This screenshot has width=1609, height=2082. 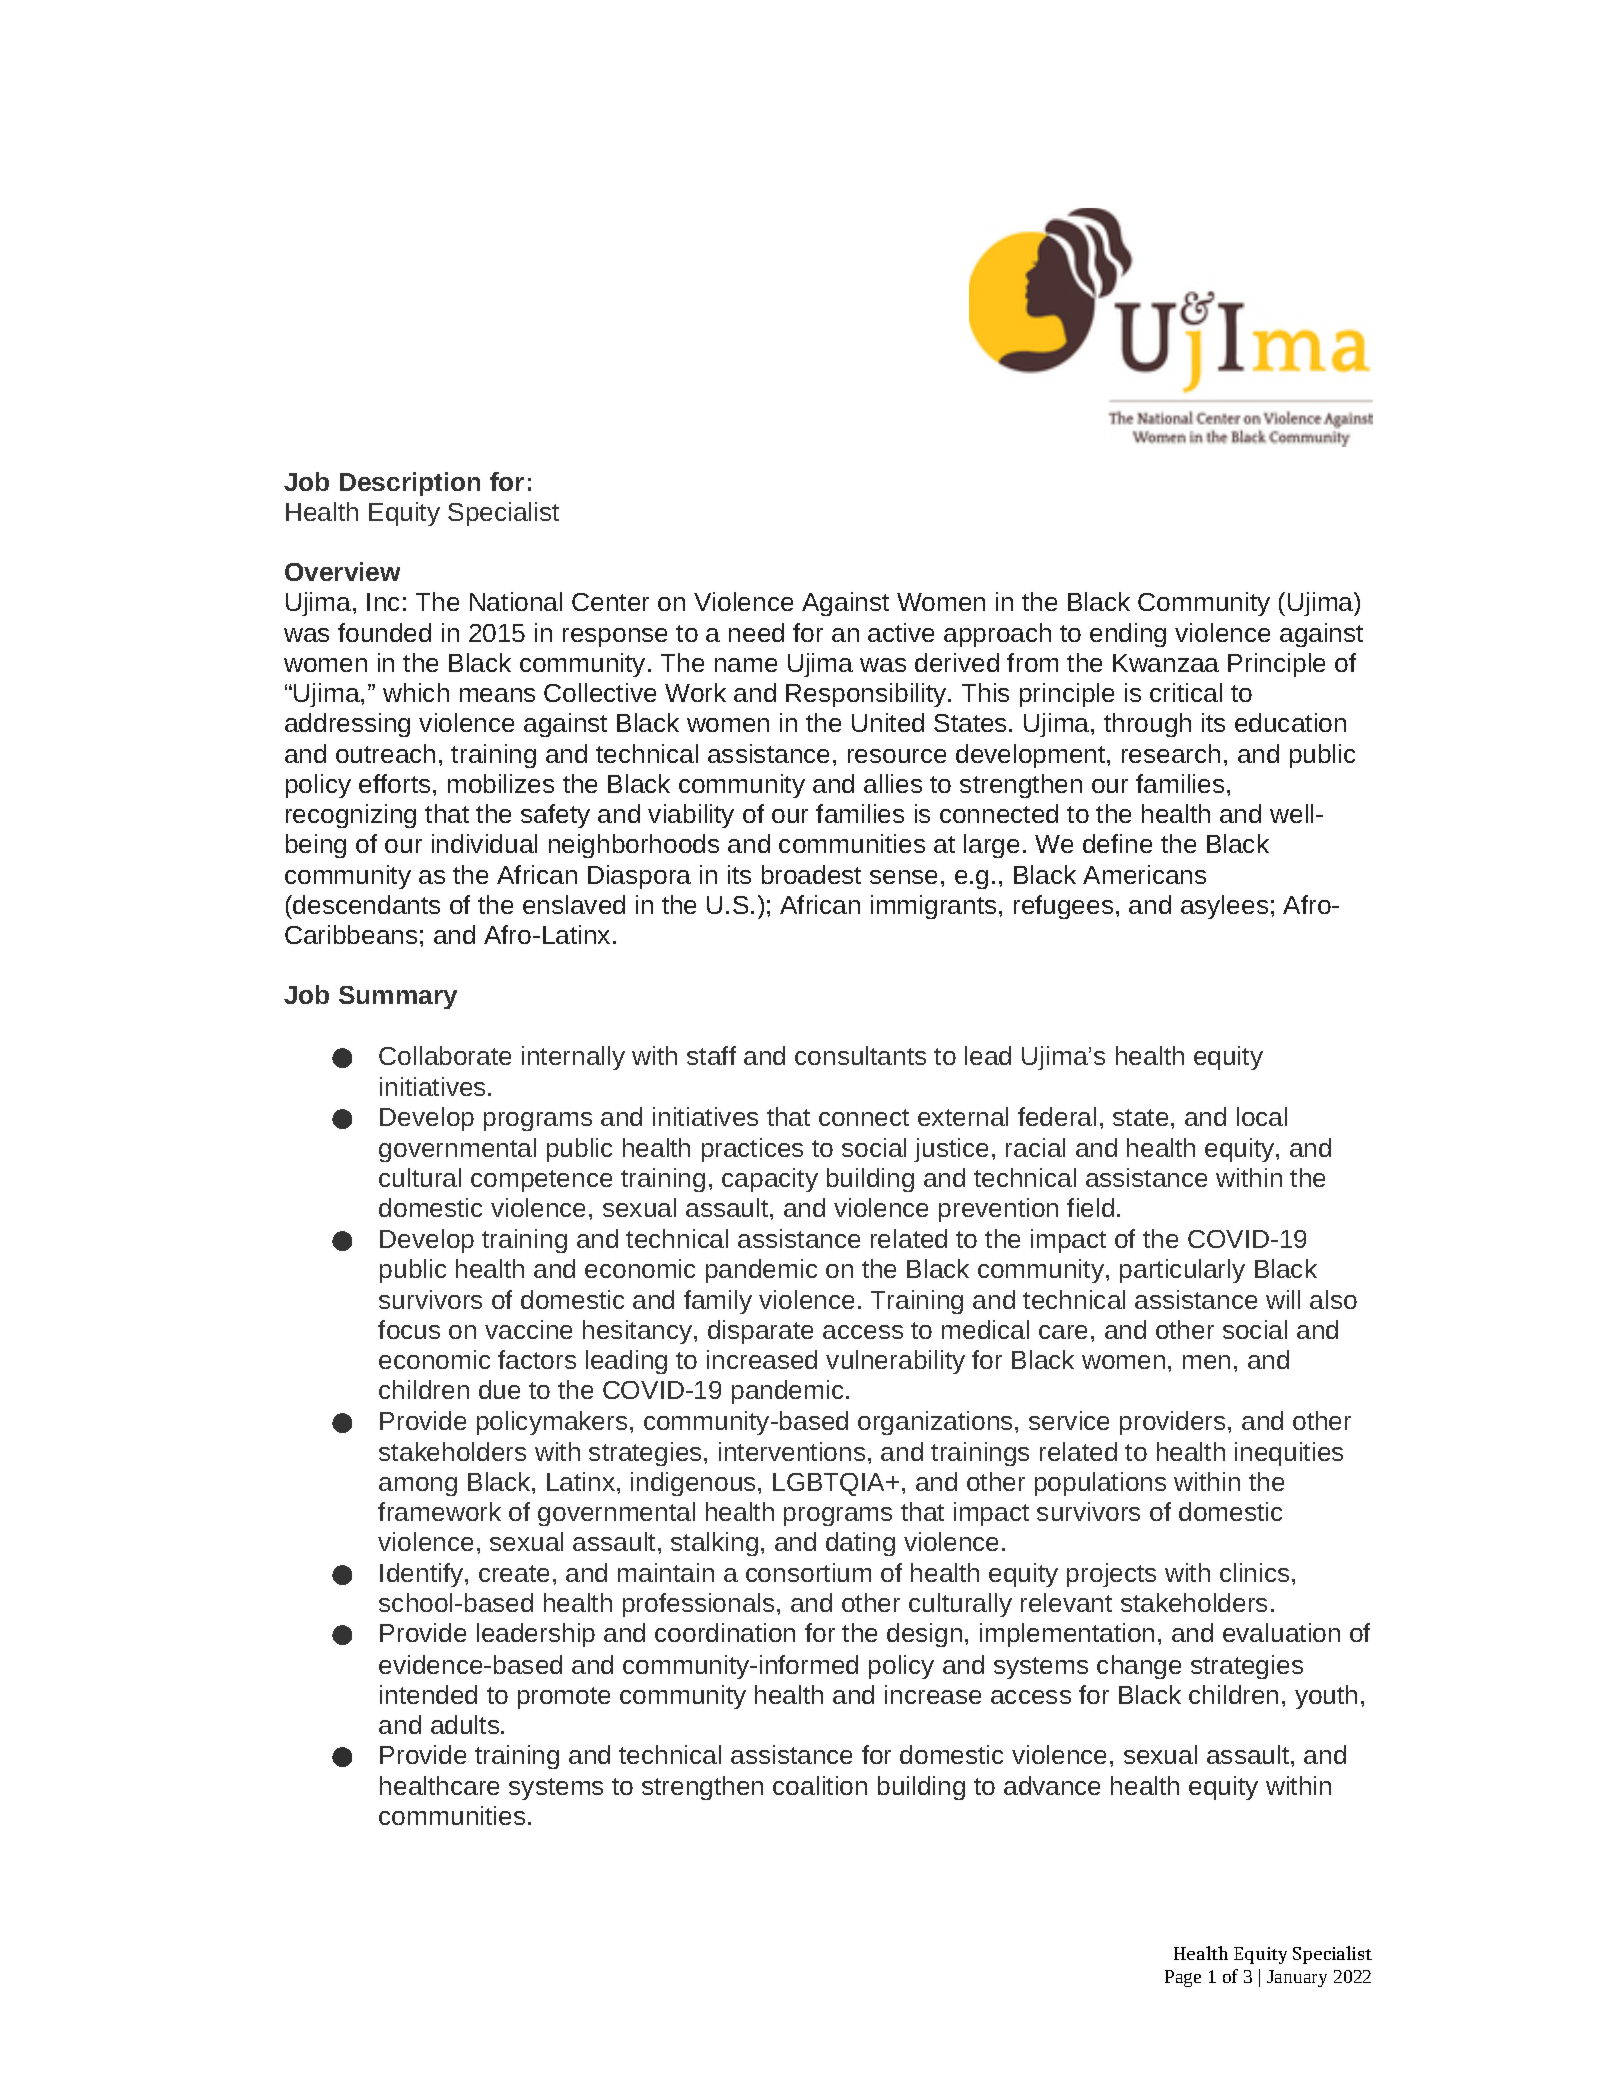 I want to click on local, so click(x=1262, y=1116).
